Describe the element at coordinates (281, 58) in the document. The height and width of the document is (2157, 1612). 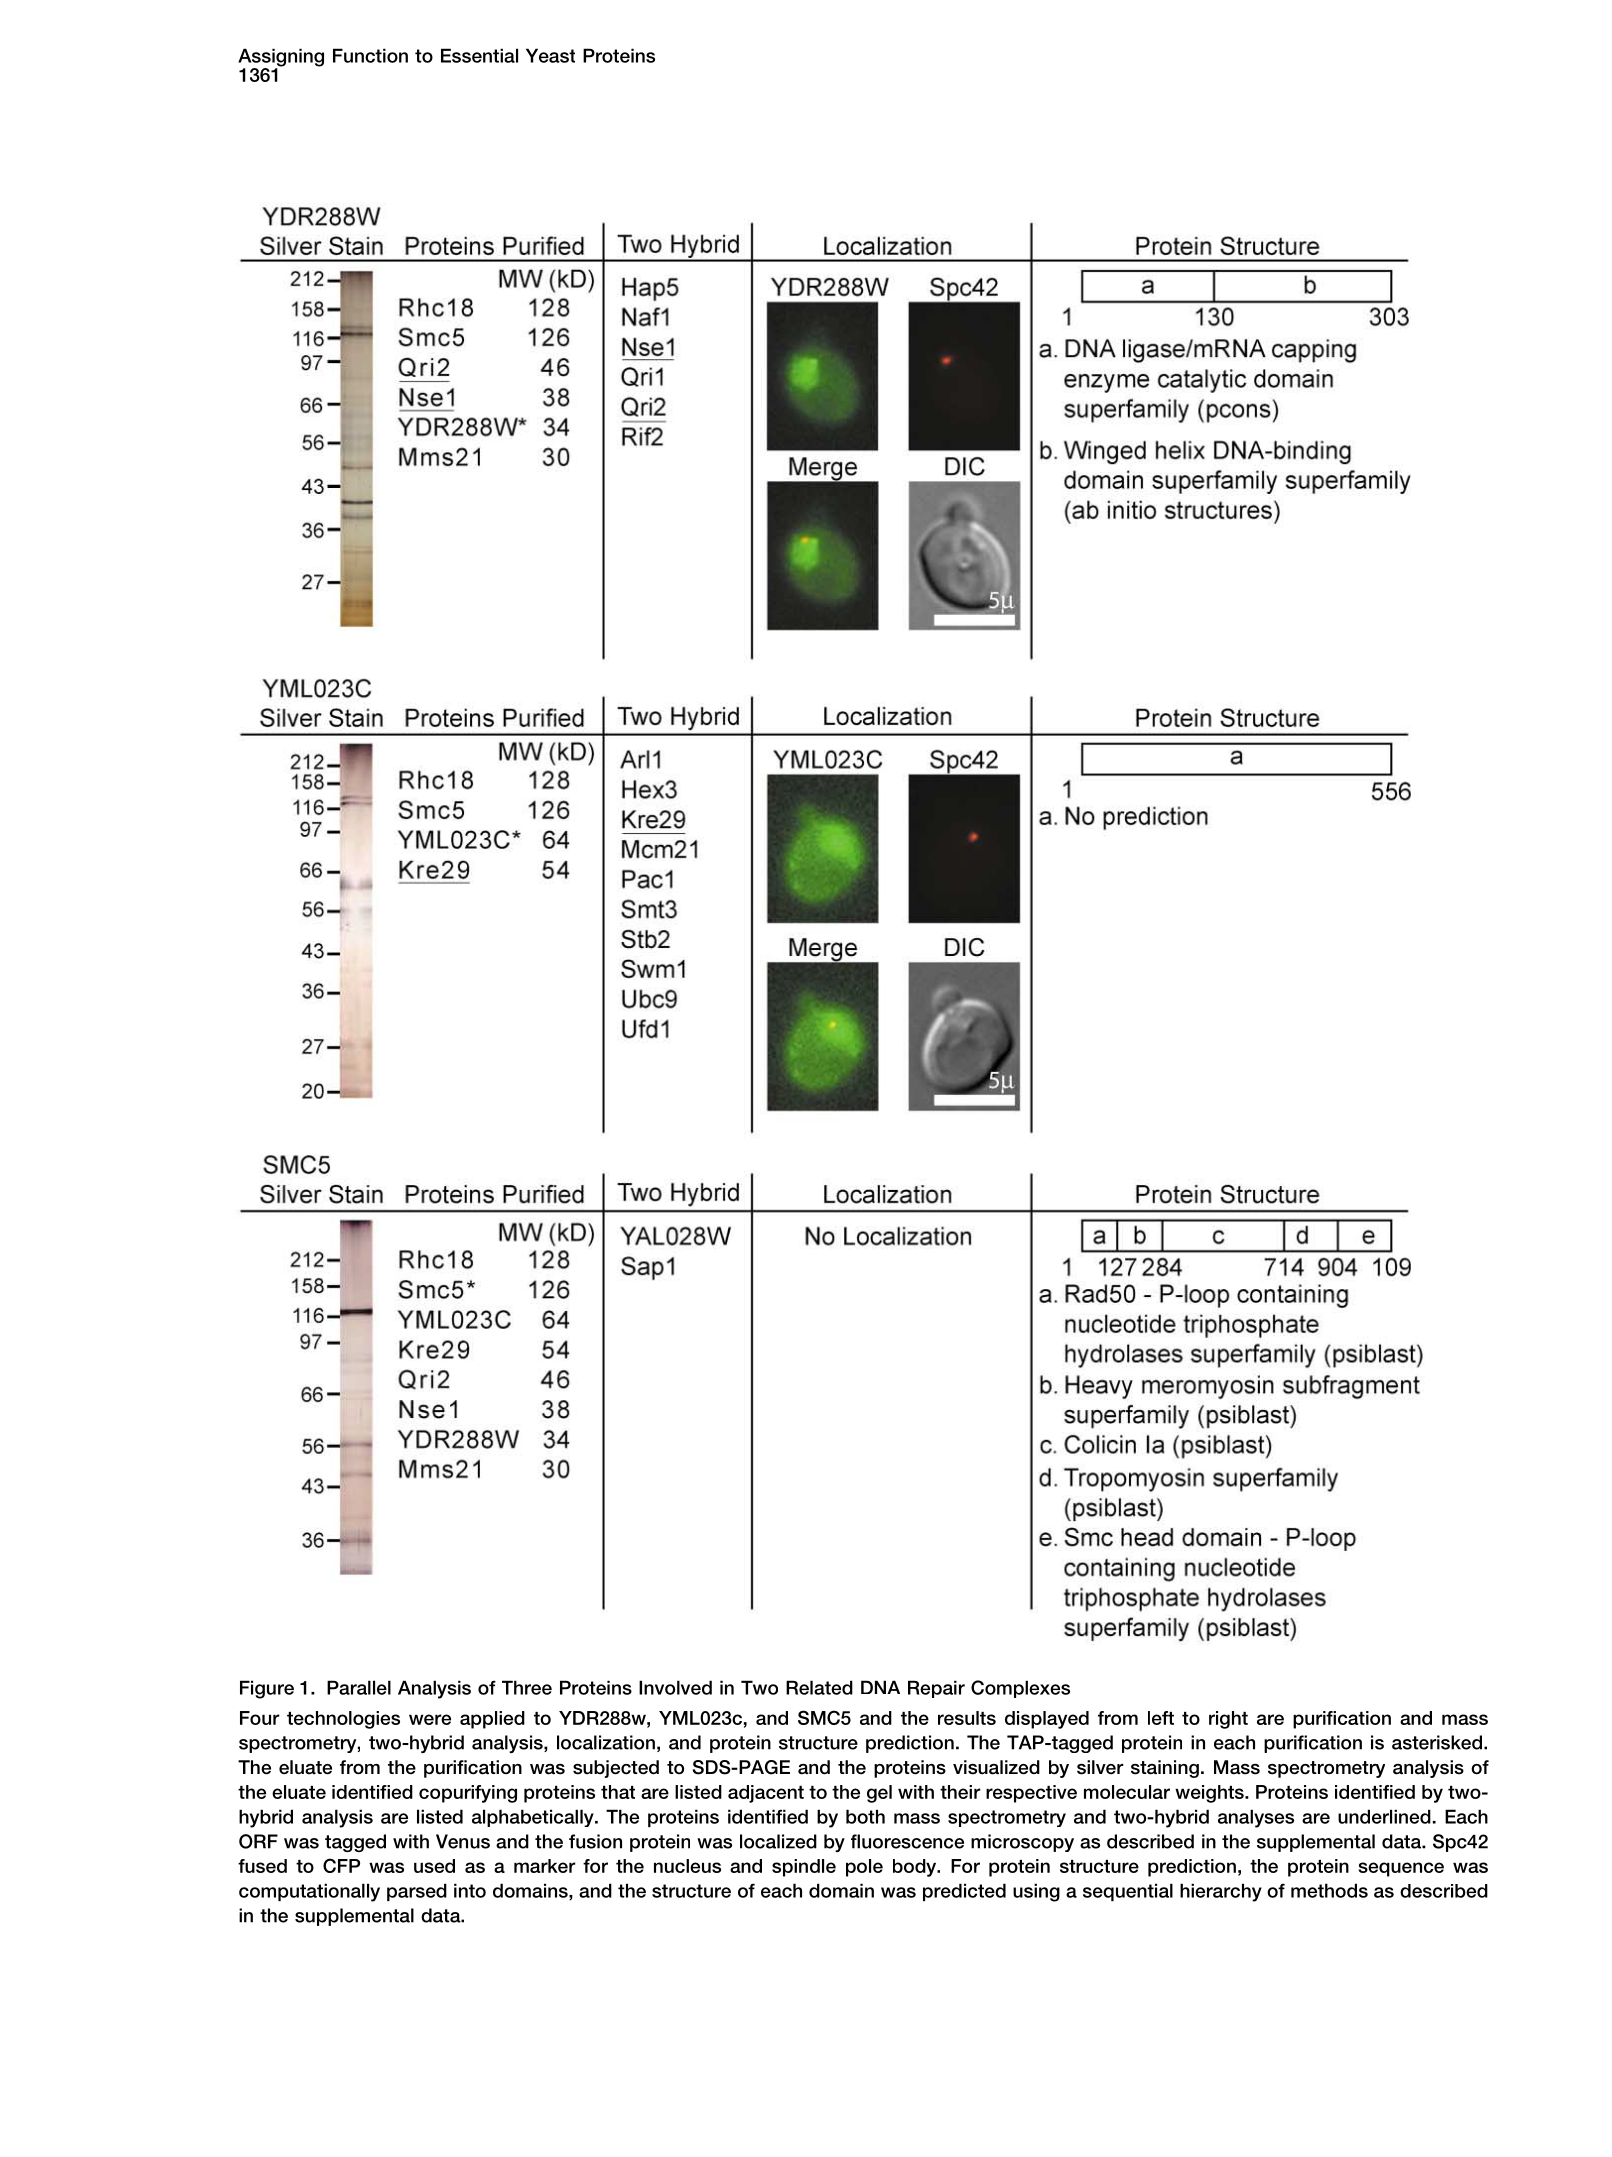
I see `Assigning` at that location.
